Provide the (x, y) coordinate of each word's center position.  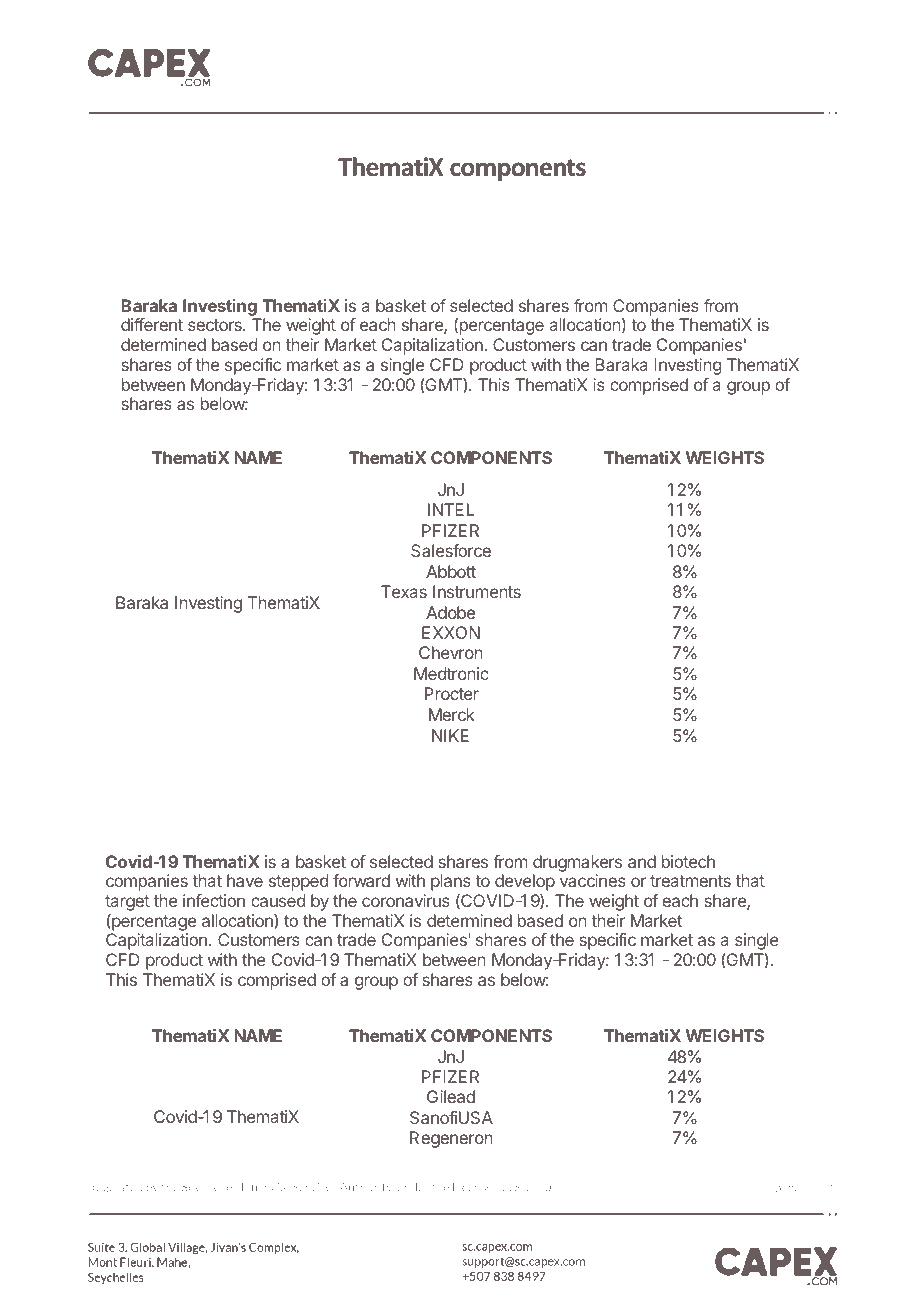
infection (214, 900)
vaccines (593, 880)
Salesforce (451, 550)
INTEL (451, 509)
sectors (216, 325)
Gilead (450, 1096)
